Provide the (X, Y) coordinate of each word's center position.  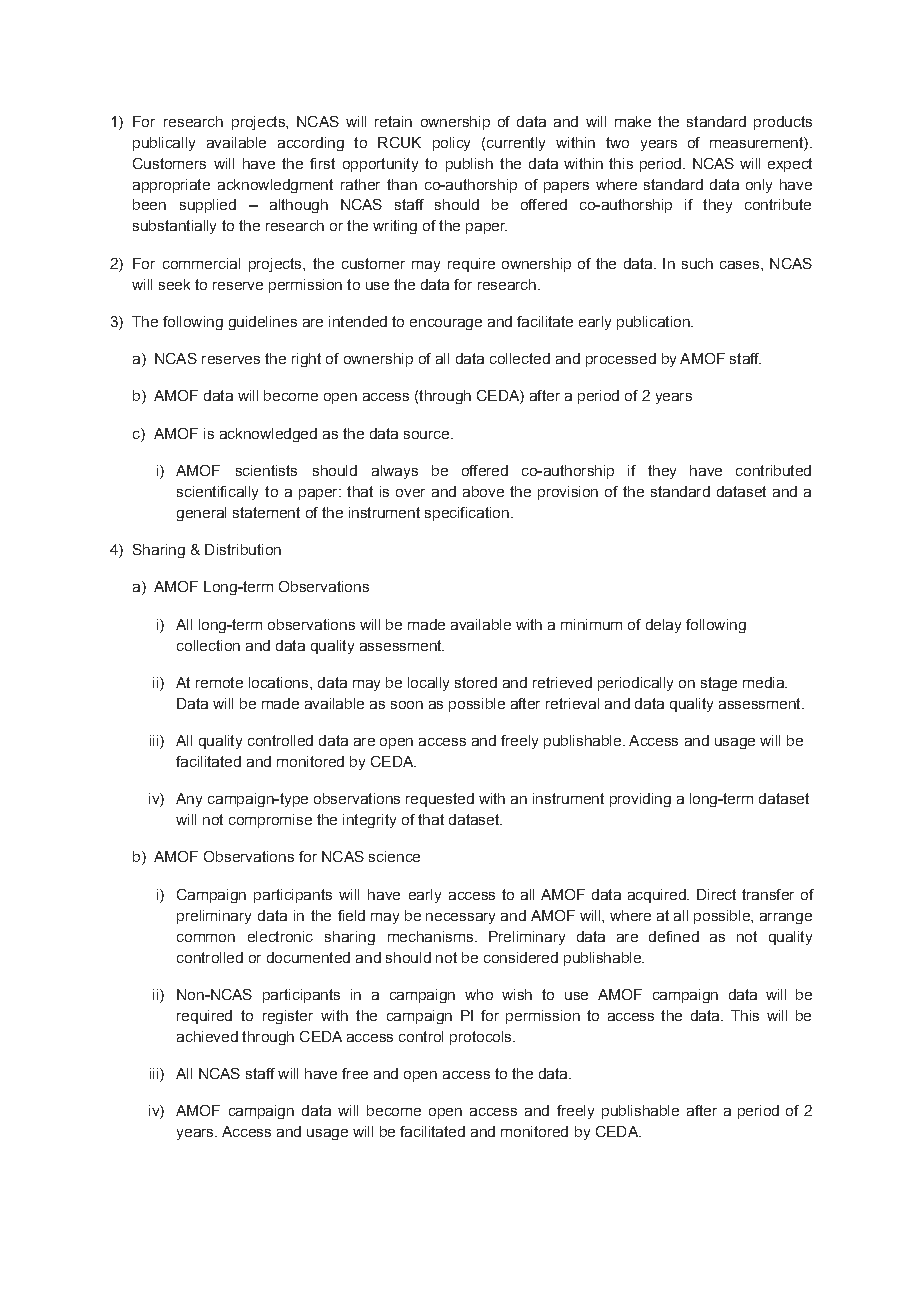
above (483, 491)
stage (719, 684)
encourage (446, 324)
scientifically (217, 493)
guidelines (263, 323)
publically (164, 144)
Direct (716, 894)
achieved (207, 1036)
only (759, 186)
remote (219, 682)
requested (440, 800)
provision (568, 493)
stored (476, 682)
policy (451, 144)
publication (654, 323)
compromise (270, 821)
